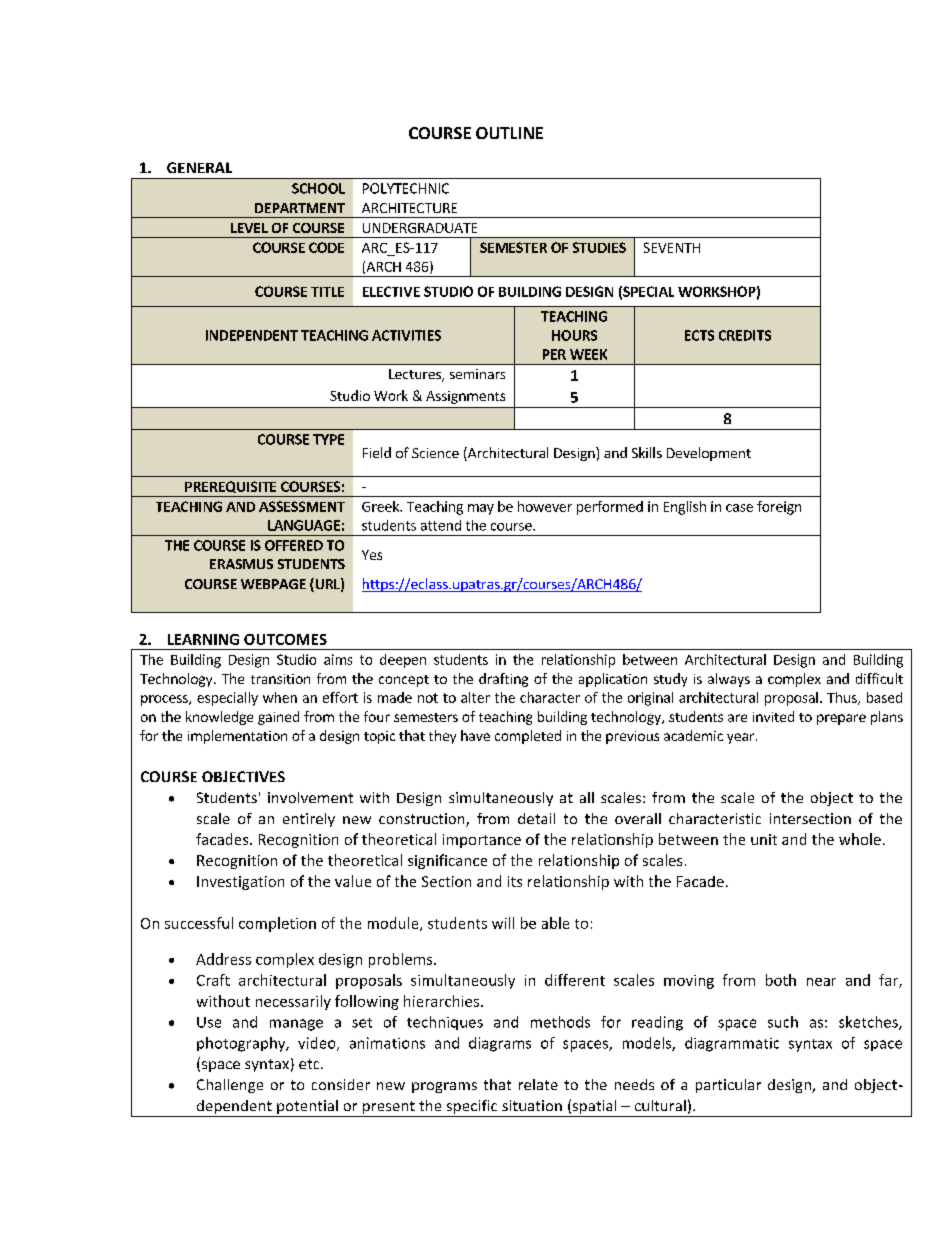 Image resolution: width=952 pixels, height=1233 pixels. Describe the element at coordinates (745, 335) in the document. I see `CREDITS` at that location.
